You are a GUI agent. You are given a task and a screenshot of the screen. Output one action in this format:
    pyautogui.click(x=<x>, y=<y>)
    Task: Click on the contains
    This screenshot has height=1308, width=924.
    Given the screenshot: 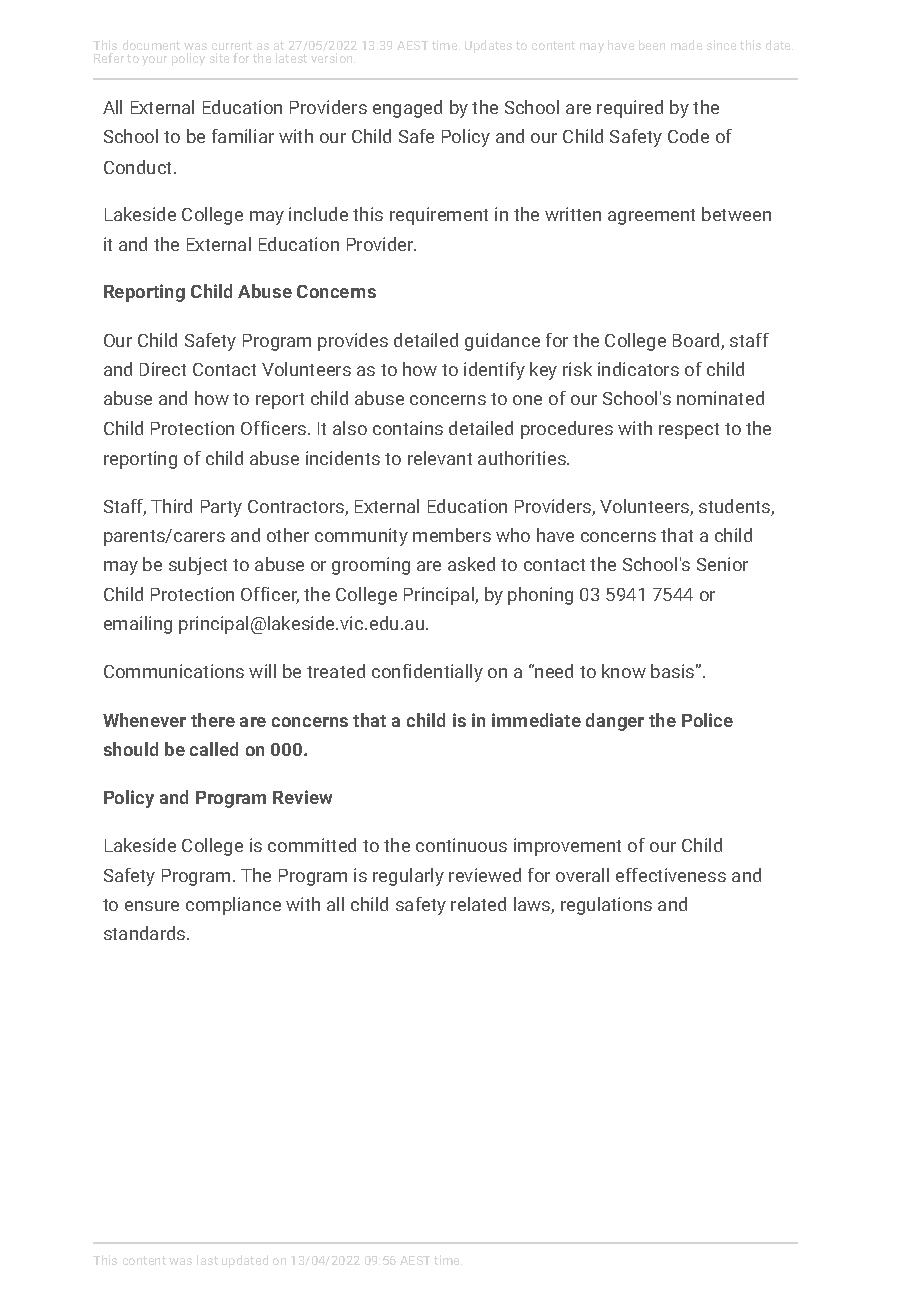 What is the action you would take?
    pyautogui.click(x=408, y=428)
